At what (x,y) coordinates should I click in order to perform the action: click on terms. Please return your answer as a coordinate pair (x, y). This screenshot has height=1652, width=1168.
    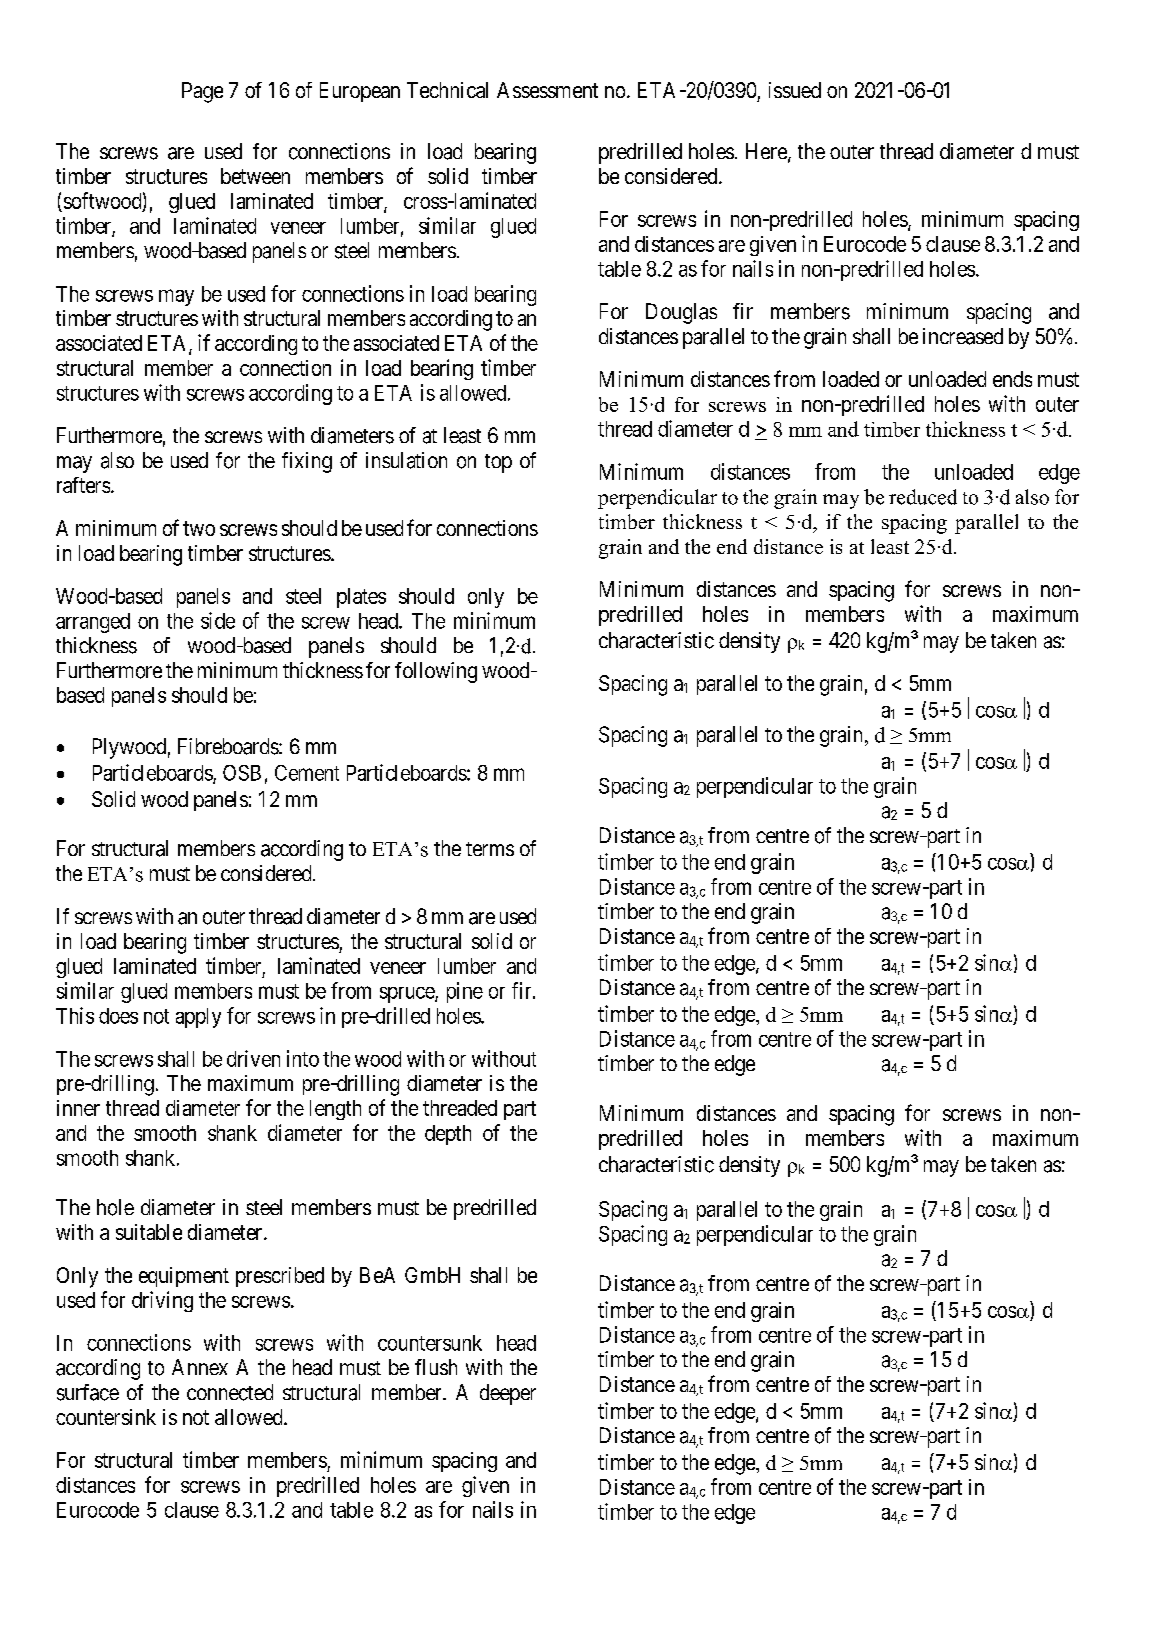
    Looking at the image, I should click on (490, 849).
